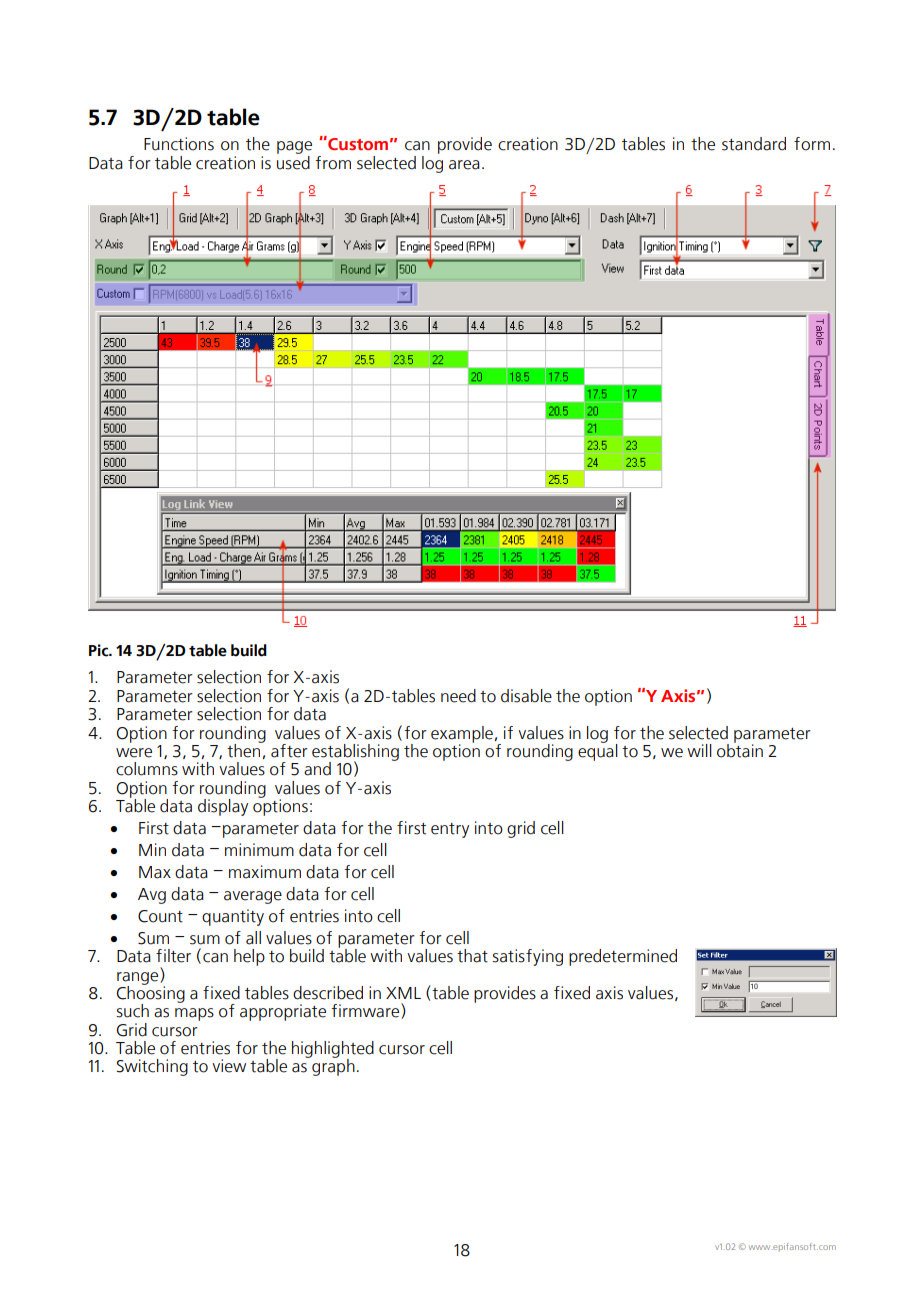  I want to click on entry, so click(450, 830).
